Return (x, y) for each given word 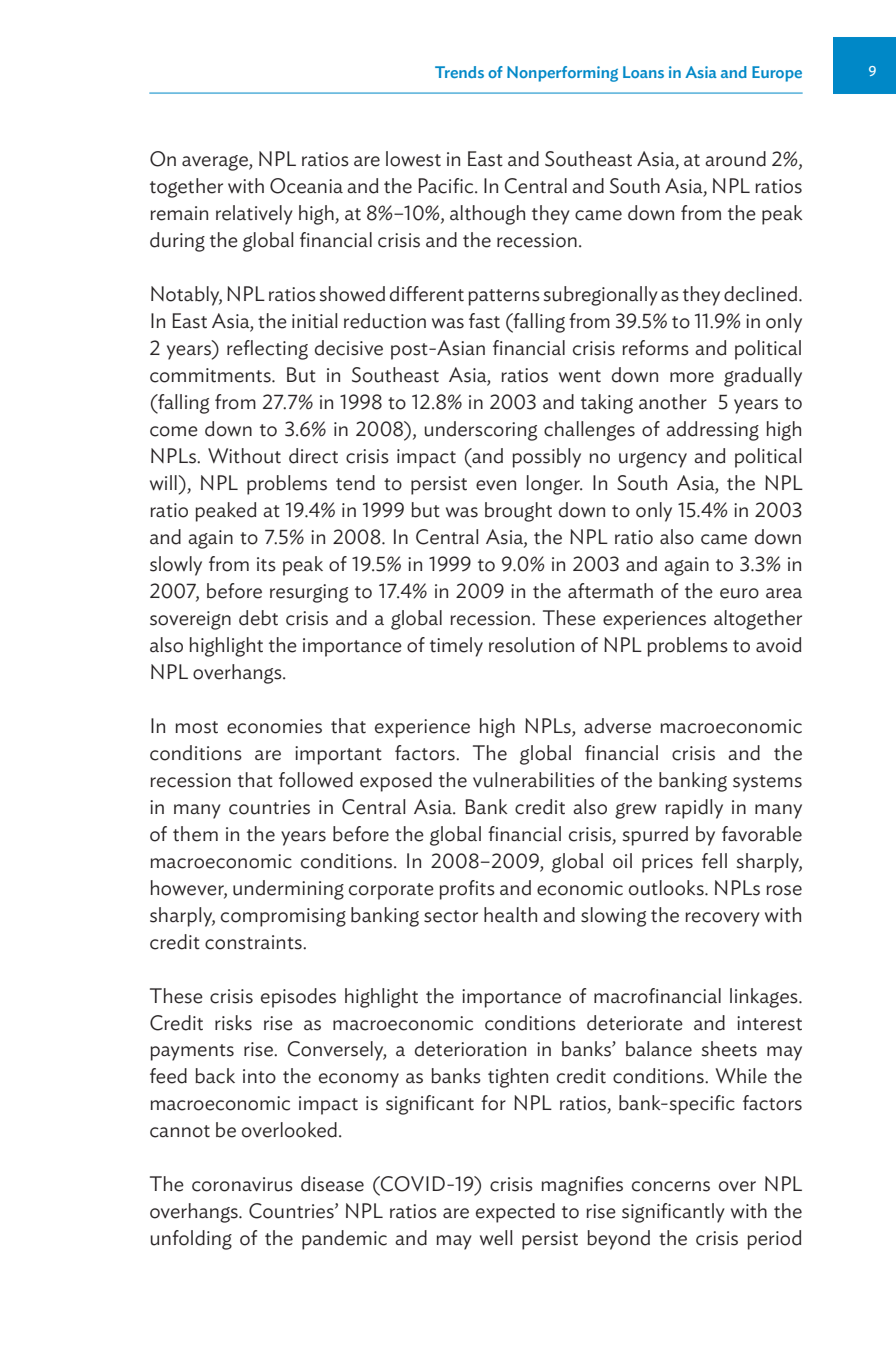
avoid (778, 645)
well (496, 1238)
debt (258, 618)
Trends (459, 72)
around (735, 159)
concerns (671, 1186)
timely (456, 647)
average (216, 163)
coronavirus (242, 1184)
